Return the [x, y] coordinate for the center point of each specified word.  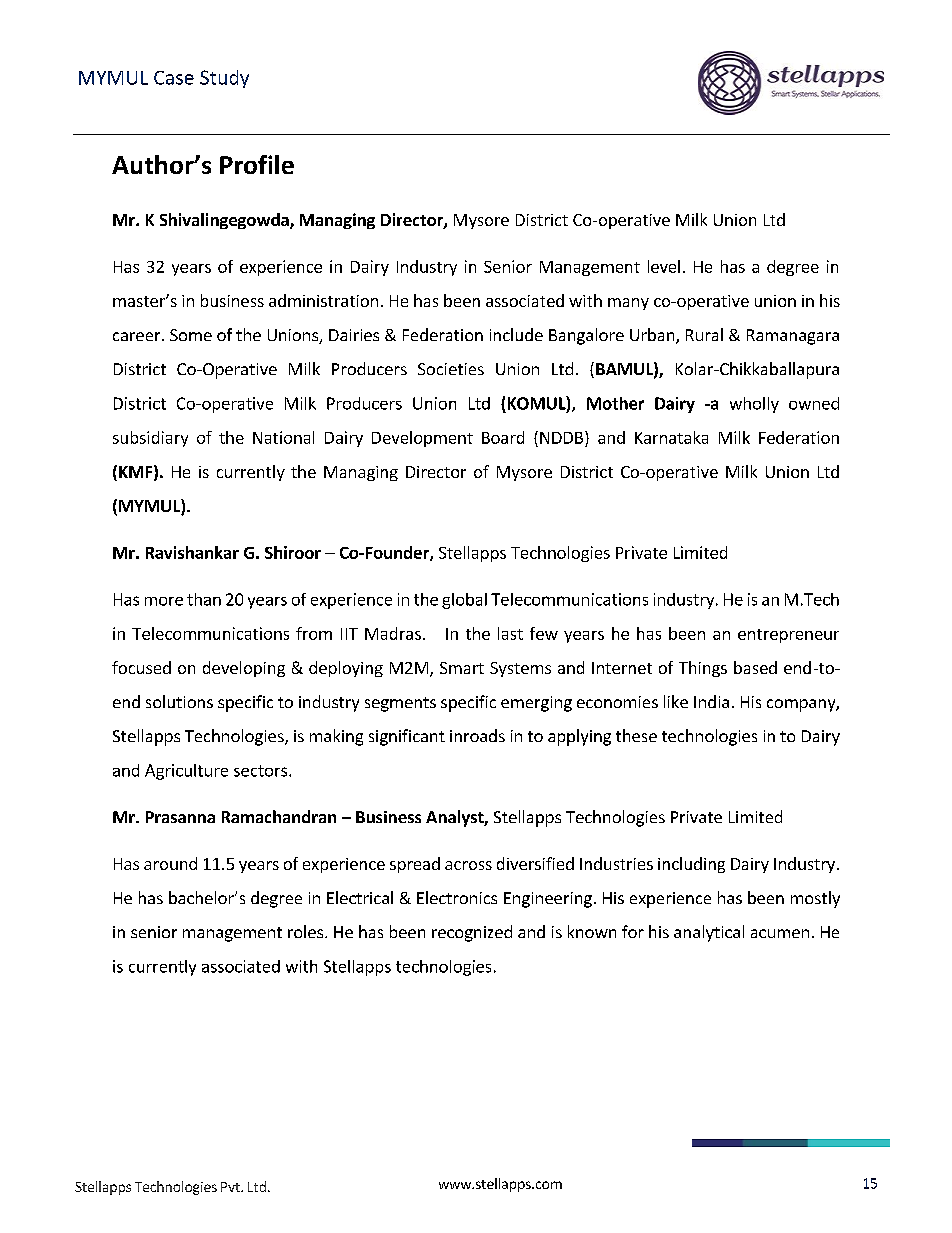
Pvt [231, 1187]
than [204, 599]
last [510, 633]
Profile [257, 164]
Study [224, 79]
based [755, 667]
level [664, 266]
